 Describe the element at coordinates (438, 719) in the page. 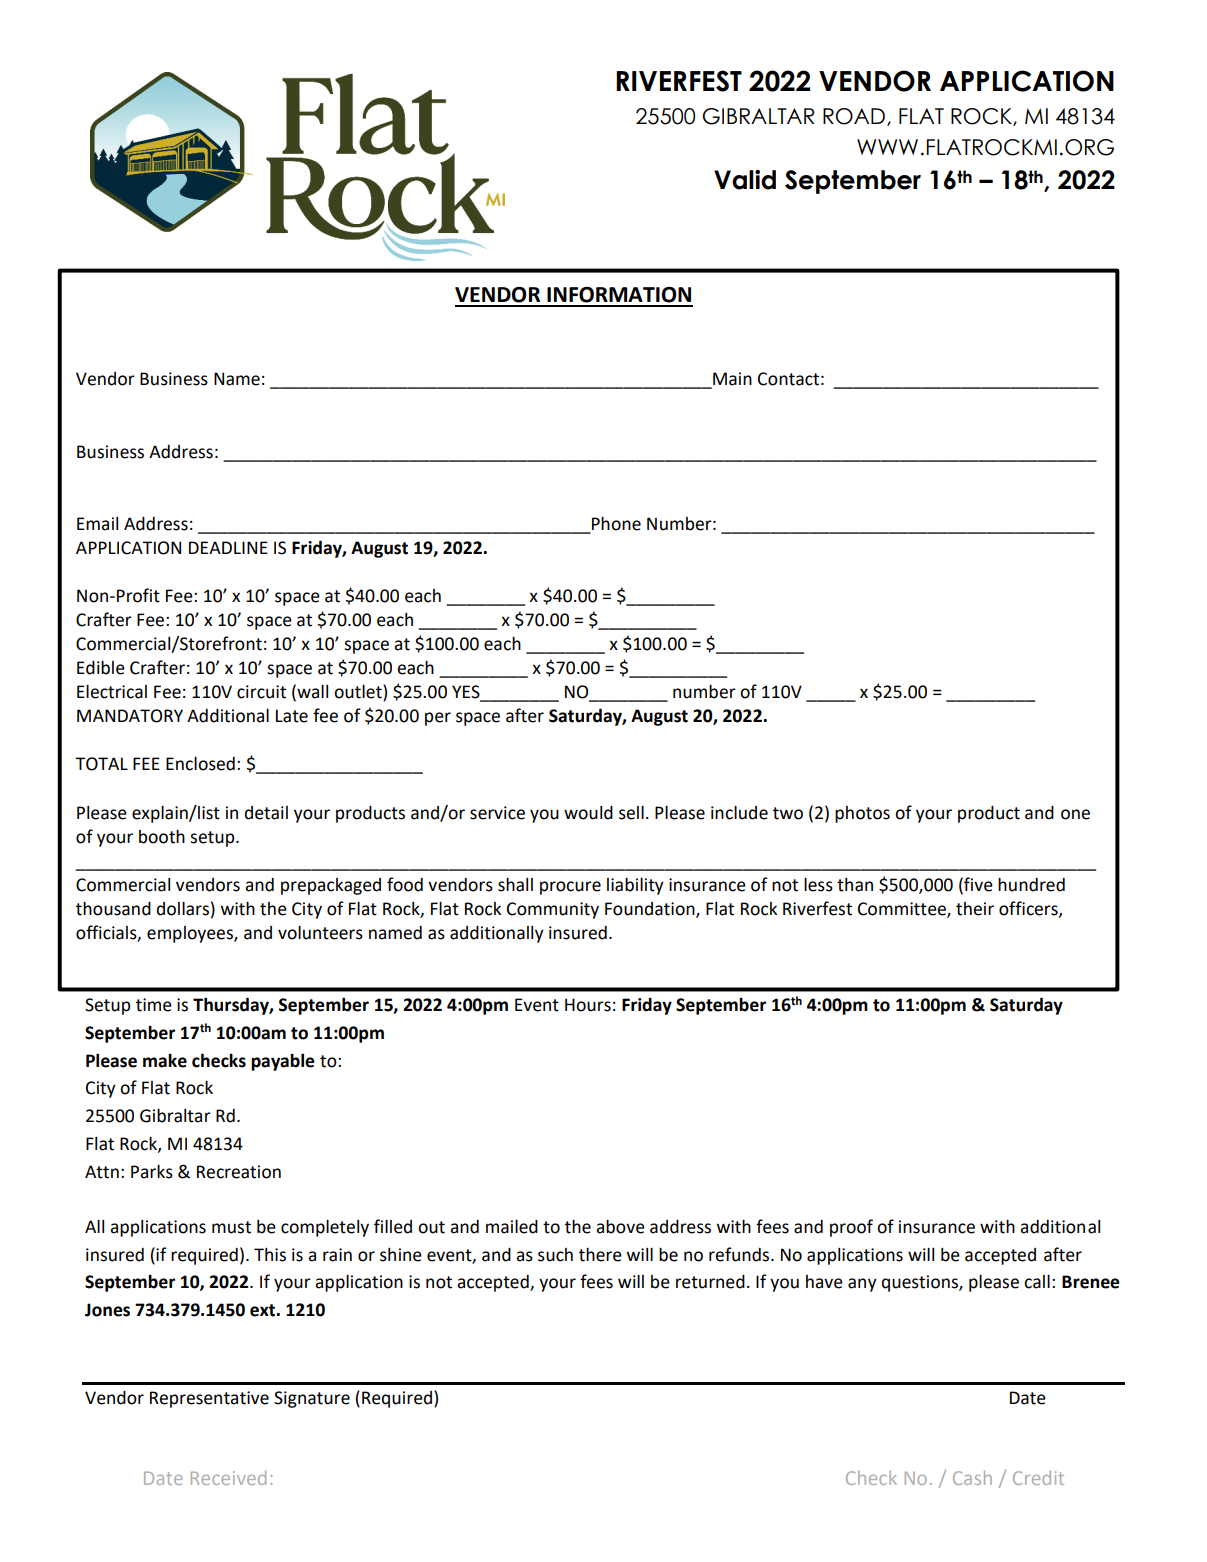

I see `per` at that location.
